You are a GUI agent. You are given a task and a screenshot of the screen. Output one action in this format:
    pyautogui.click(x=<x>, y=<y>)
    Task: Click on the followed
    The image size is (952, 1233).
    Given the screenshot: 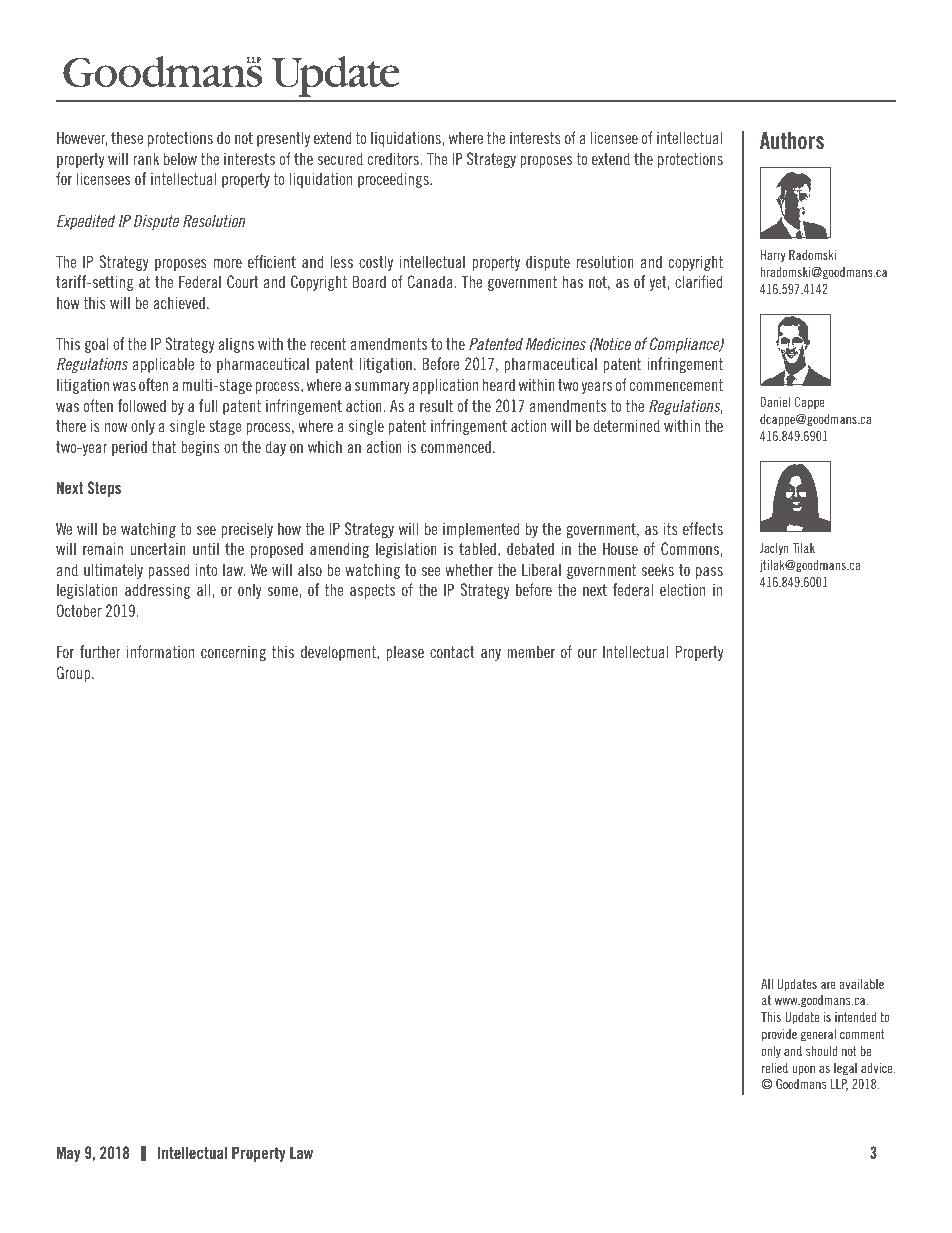 What is the action you would take?
    pyautogui.click(x=142, y=405)
